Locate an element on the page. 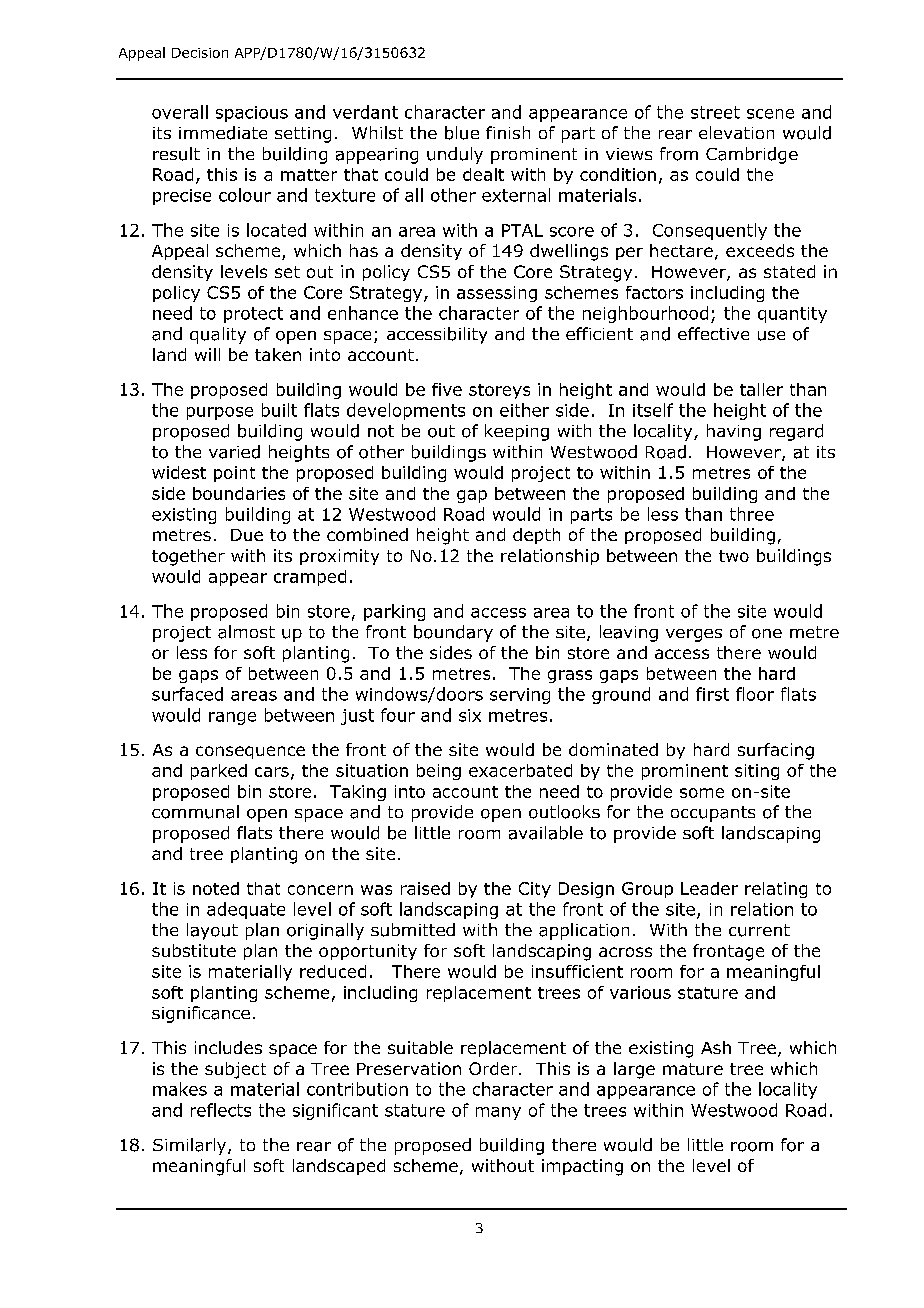 Image resolution: width=924 pixels, height=1308 pixels. spacious is located at coordinates (252, 114).
